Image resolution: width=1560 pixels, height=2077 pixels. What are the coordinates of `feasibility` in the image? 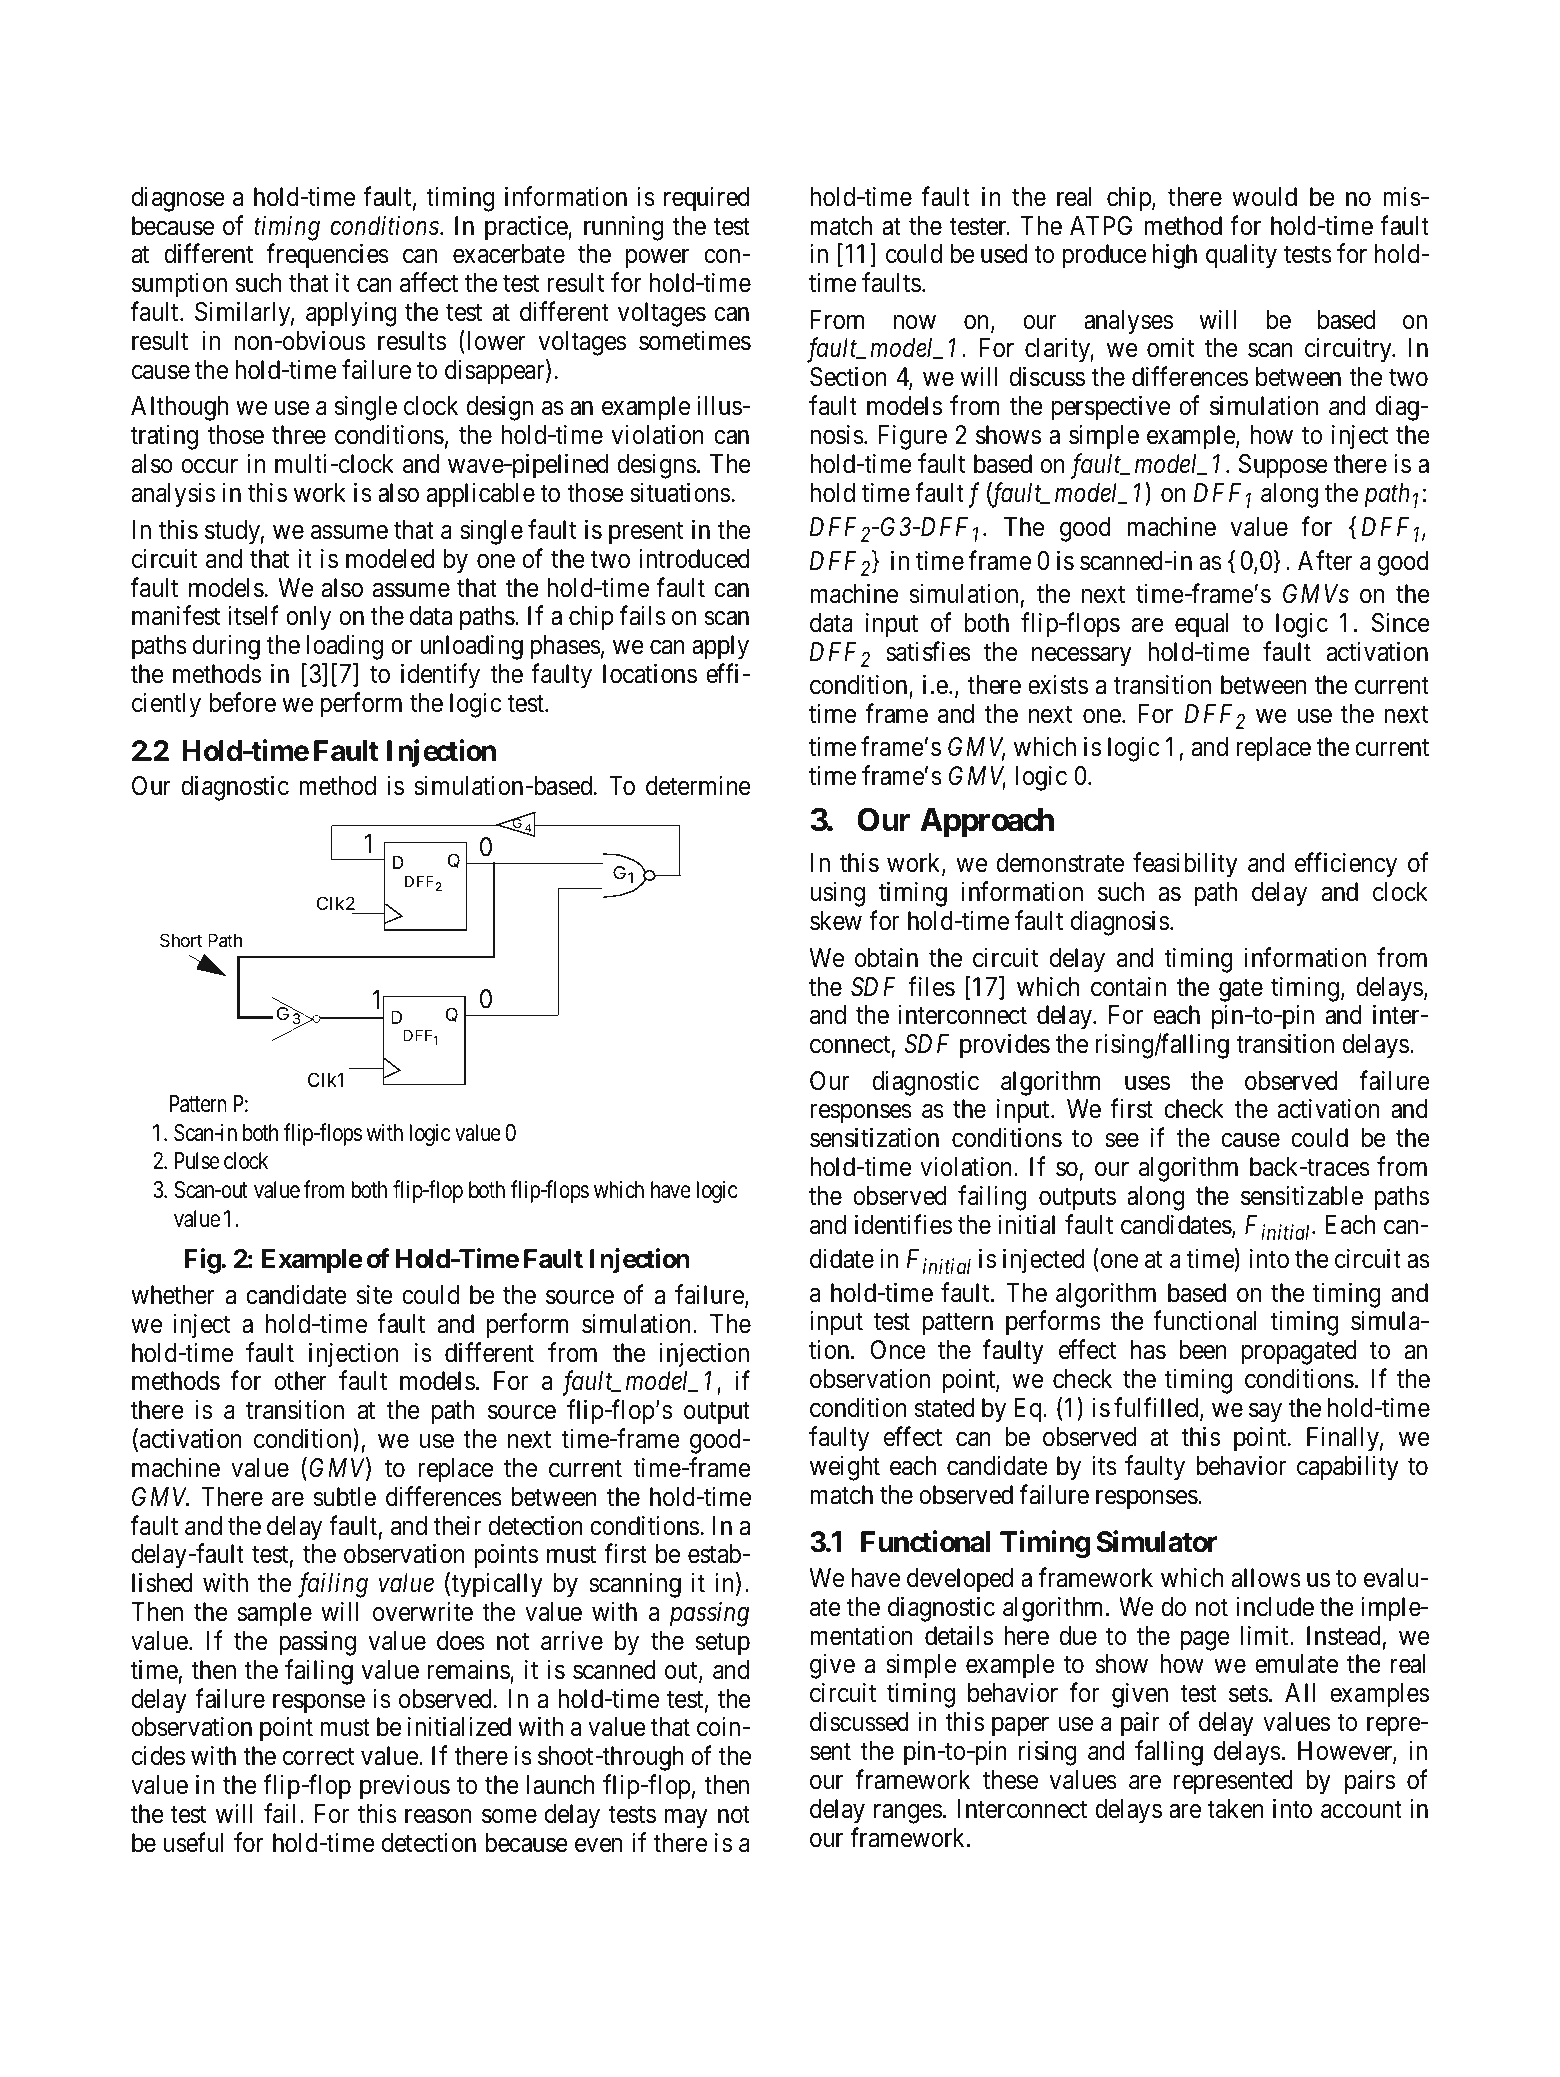 It's located at (1185, 865).
